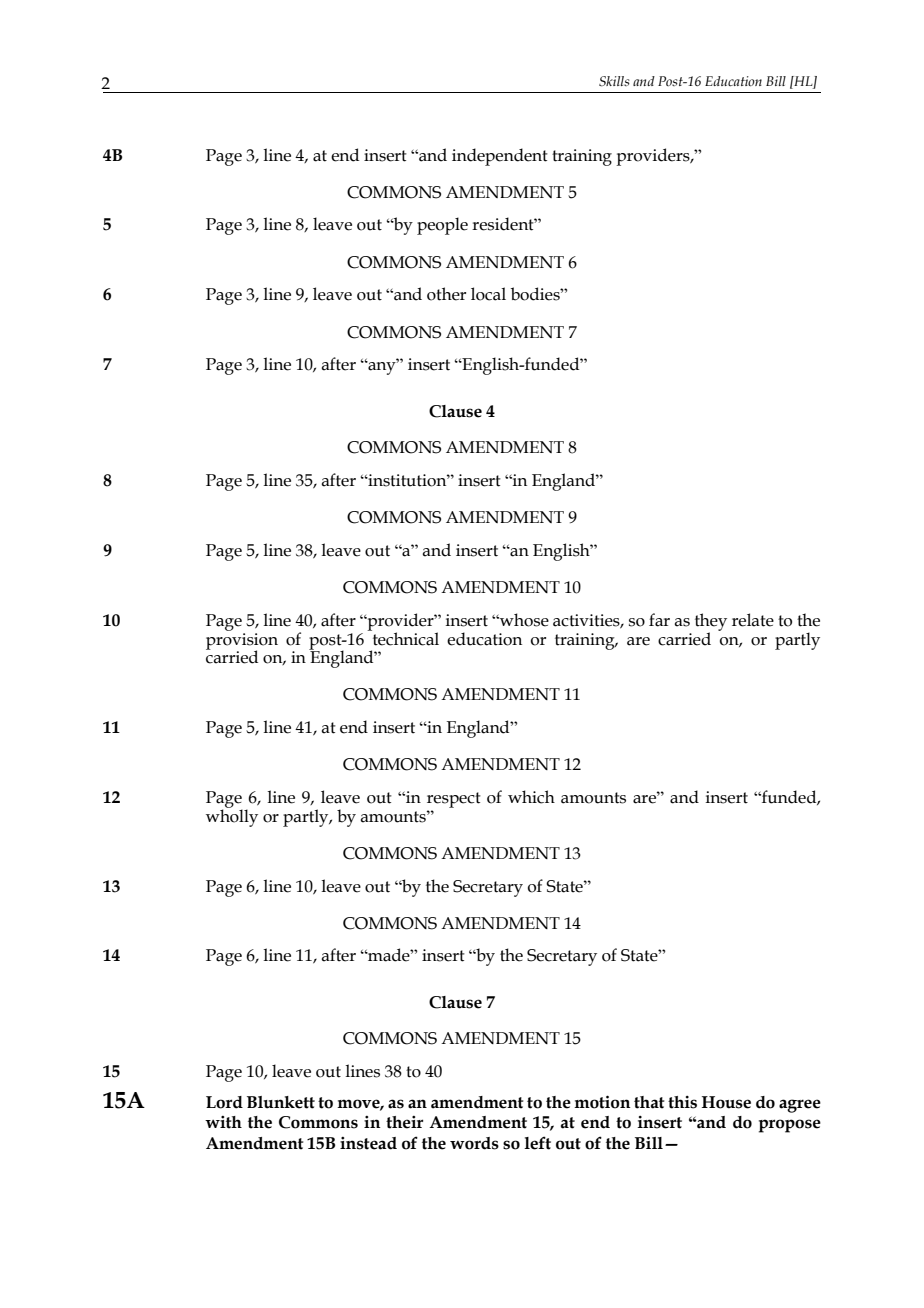  Describe the element at coordinates (446, 294) in the image. I see `other` at that location.
